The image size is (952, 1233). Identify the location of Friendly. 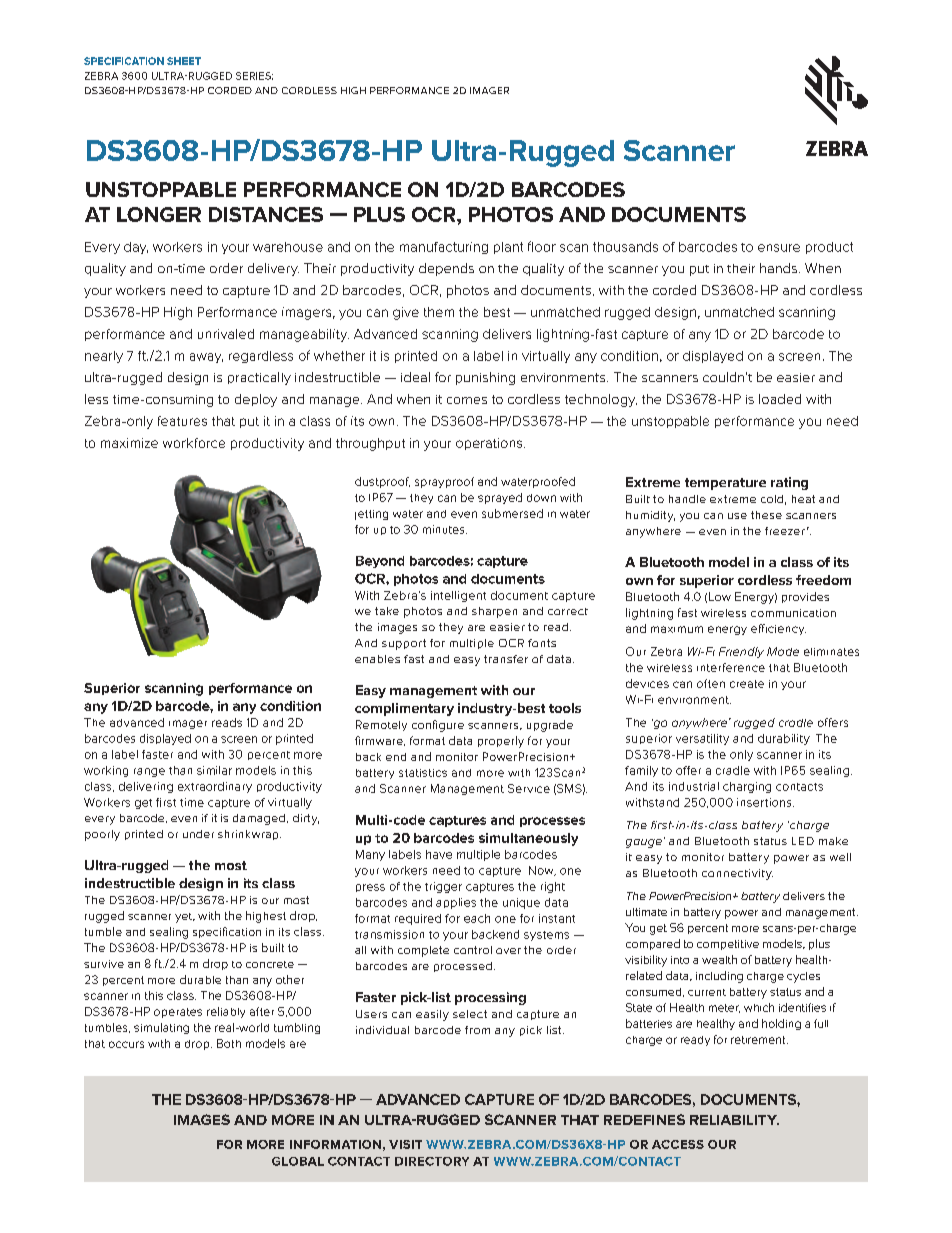
(741, 652).
